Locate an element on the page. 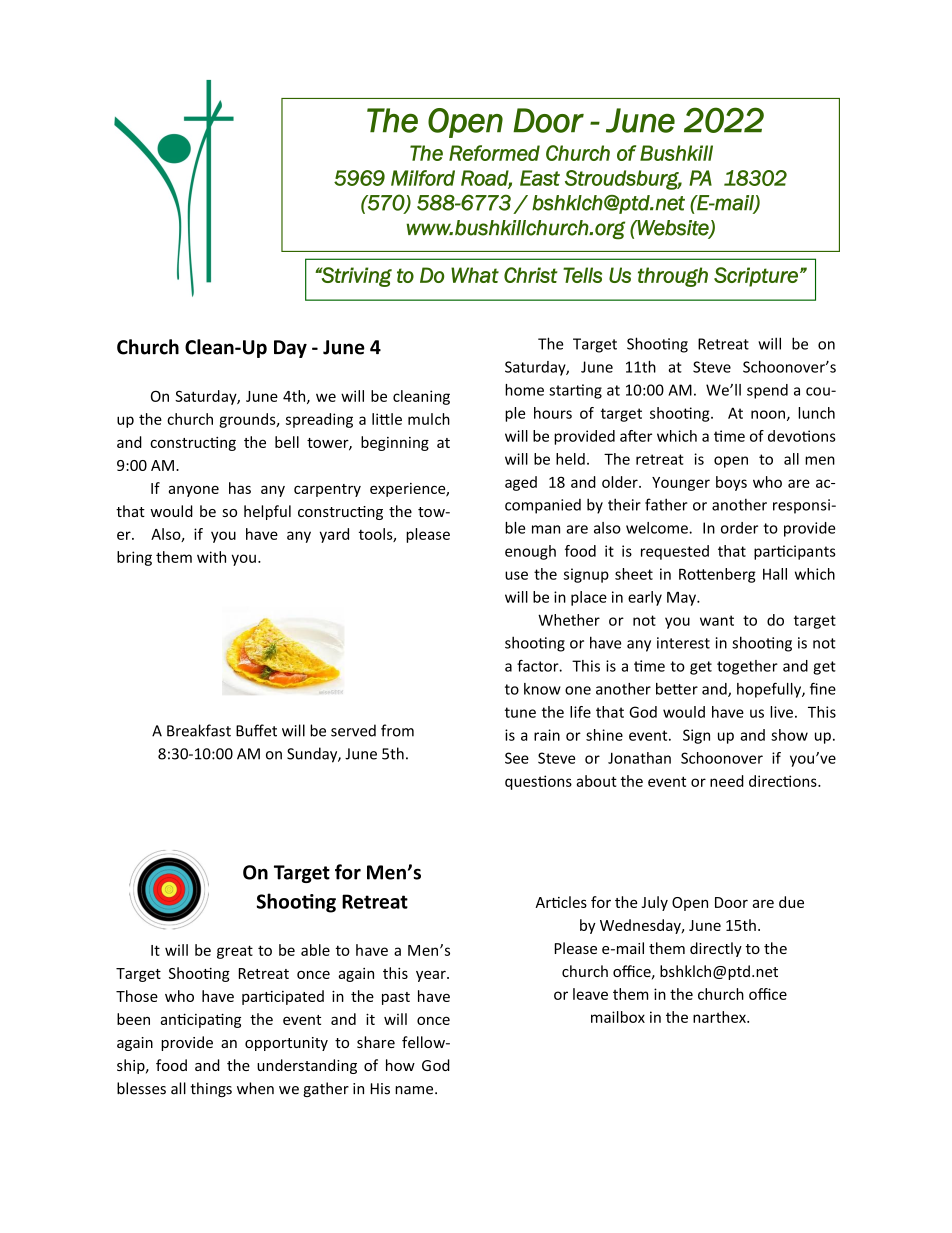  need is located at coordinates (727, 781).
